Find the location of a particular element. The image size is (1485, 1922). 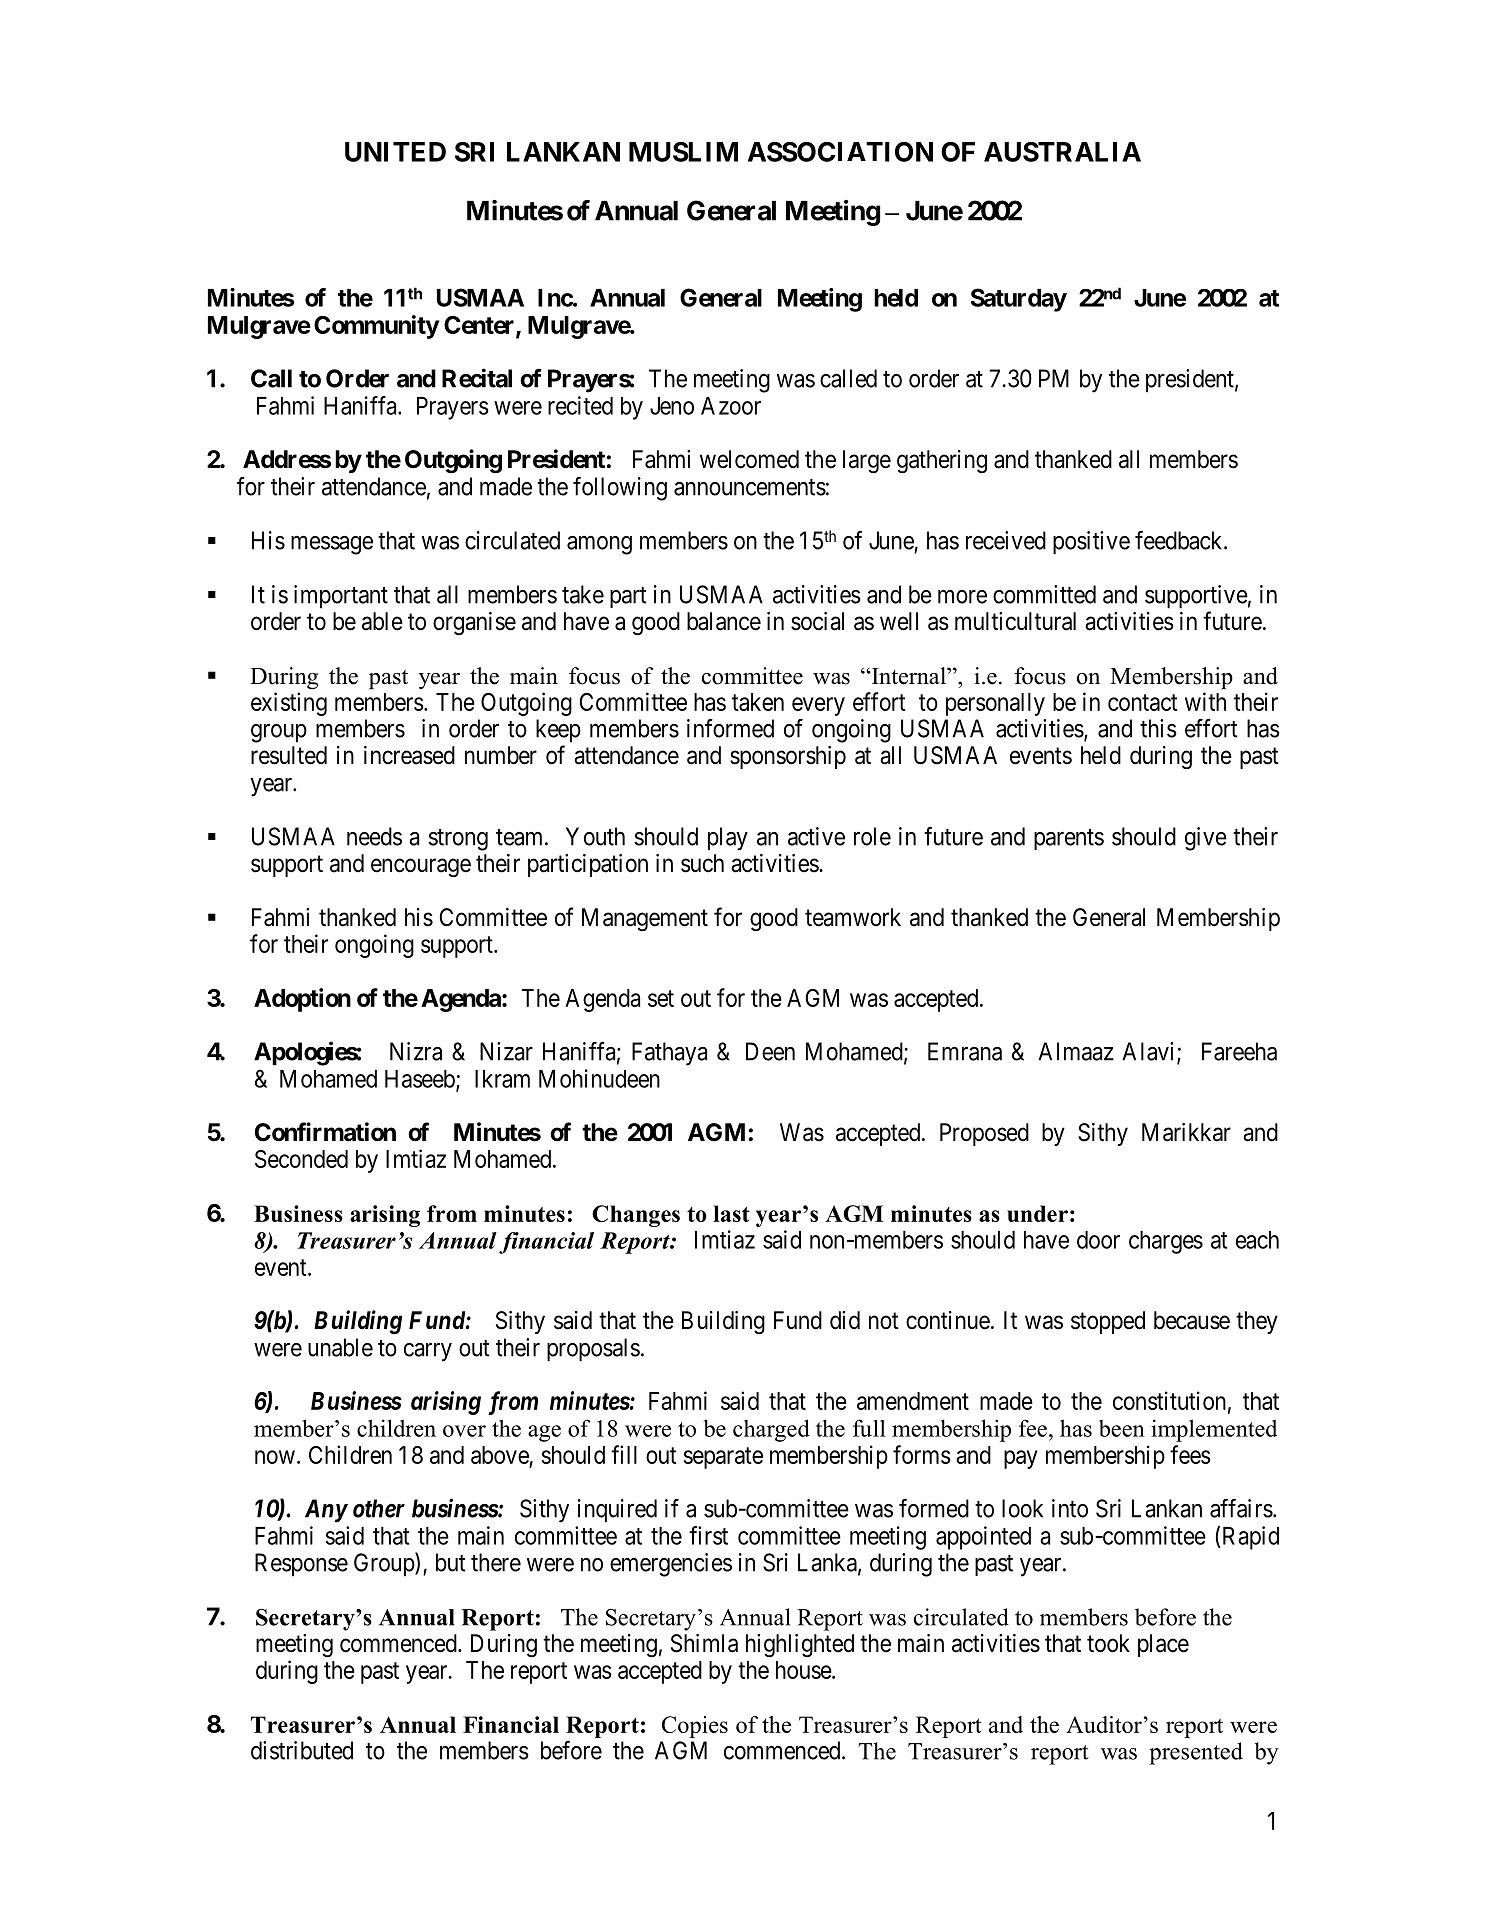

Alavi is located at coordinates (1150, 1052).
